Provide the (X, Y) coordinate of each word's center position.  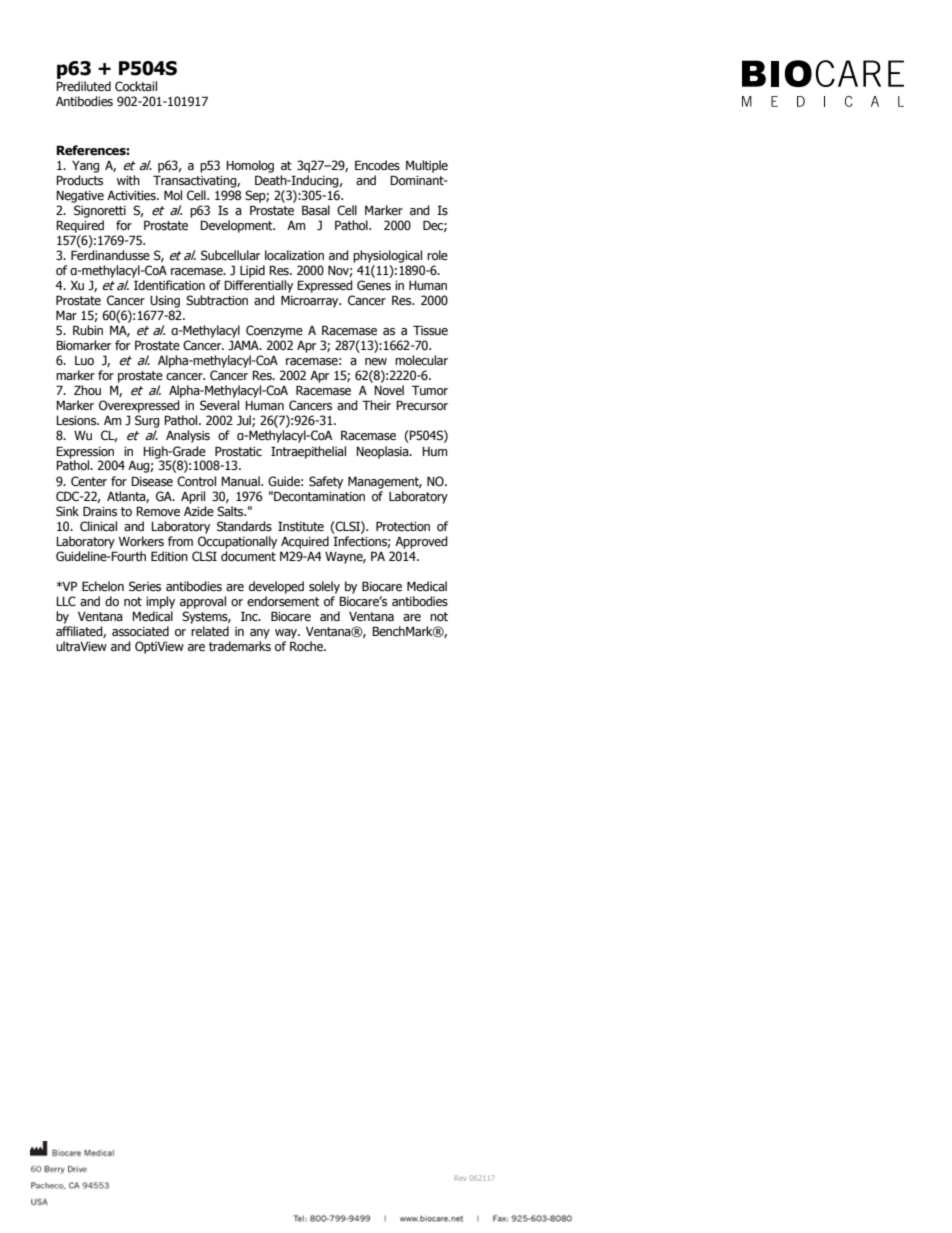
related (210, 631)
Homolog (250, 166)
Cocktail (136, 86)
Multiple (427, 166)
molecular (421, 360)
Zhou (87, 390)
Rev (460, 1178)
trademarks (240, 646)
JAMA (244, 345)
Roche (307, 646)
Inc (250, 616)
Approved (421, 542)
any (260, 634)
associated (140, 631)
